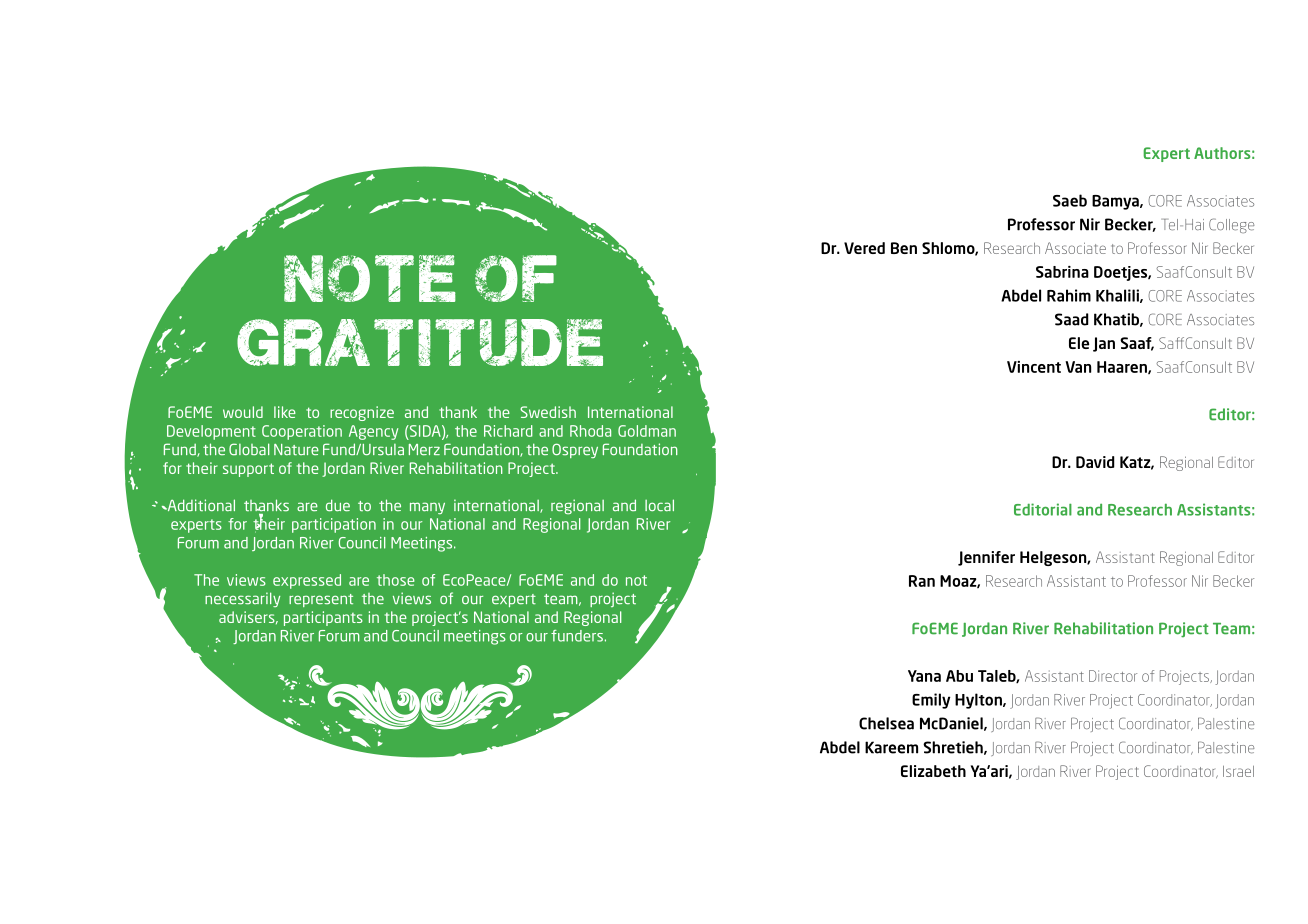  I want to click on participants, so click(323, 618).
